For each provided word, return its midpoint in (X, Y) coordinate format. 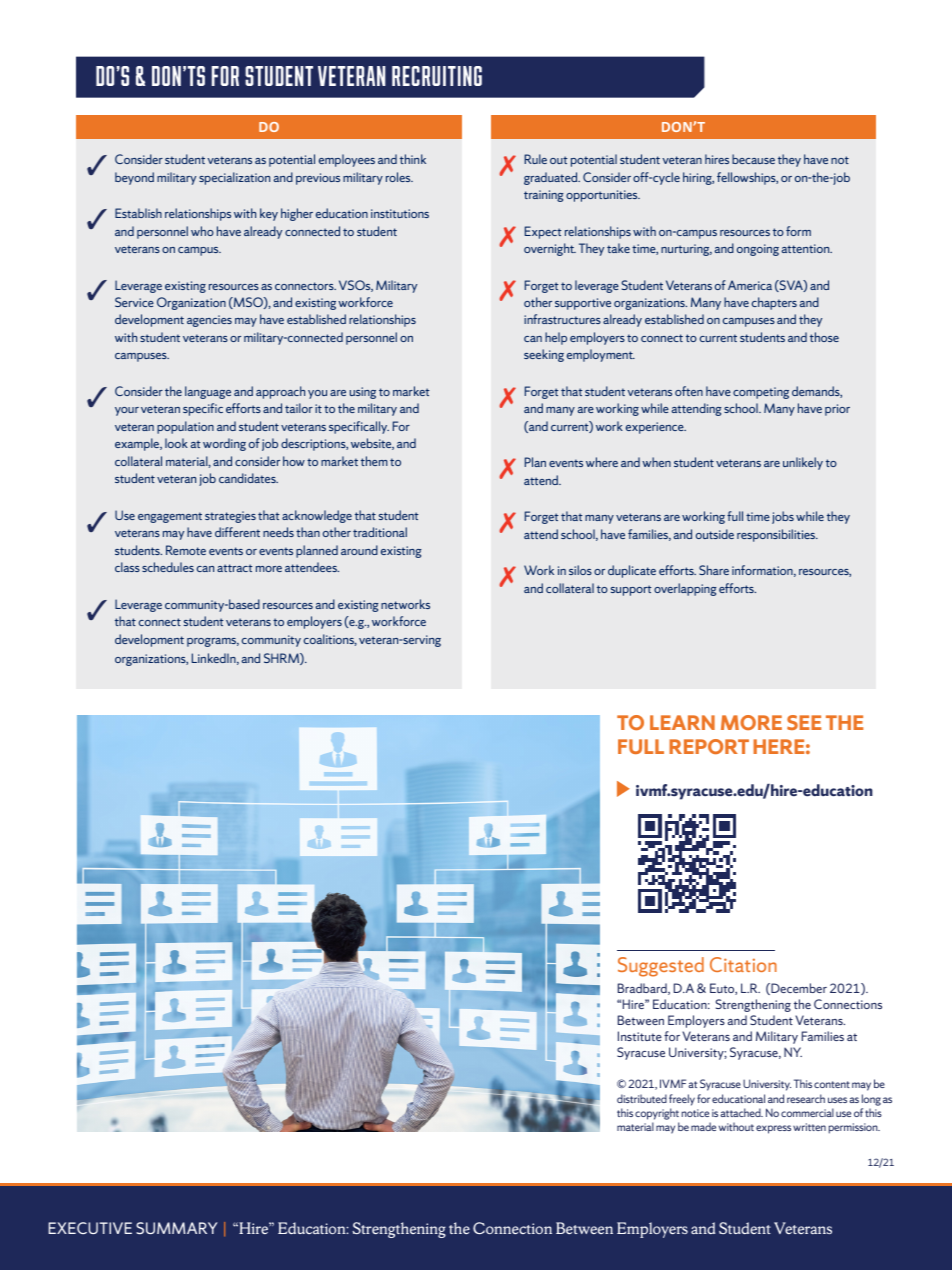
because (753, 159)
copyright (657, 1115)
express (773, 1129)
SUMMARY (177, 1228)
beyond (134, 178)
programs (213, 642)
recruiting (437, 76)
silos (580, 570)
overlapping (685, 589)
